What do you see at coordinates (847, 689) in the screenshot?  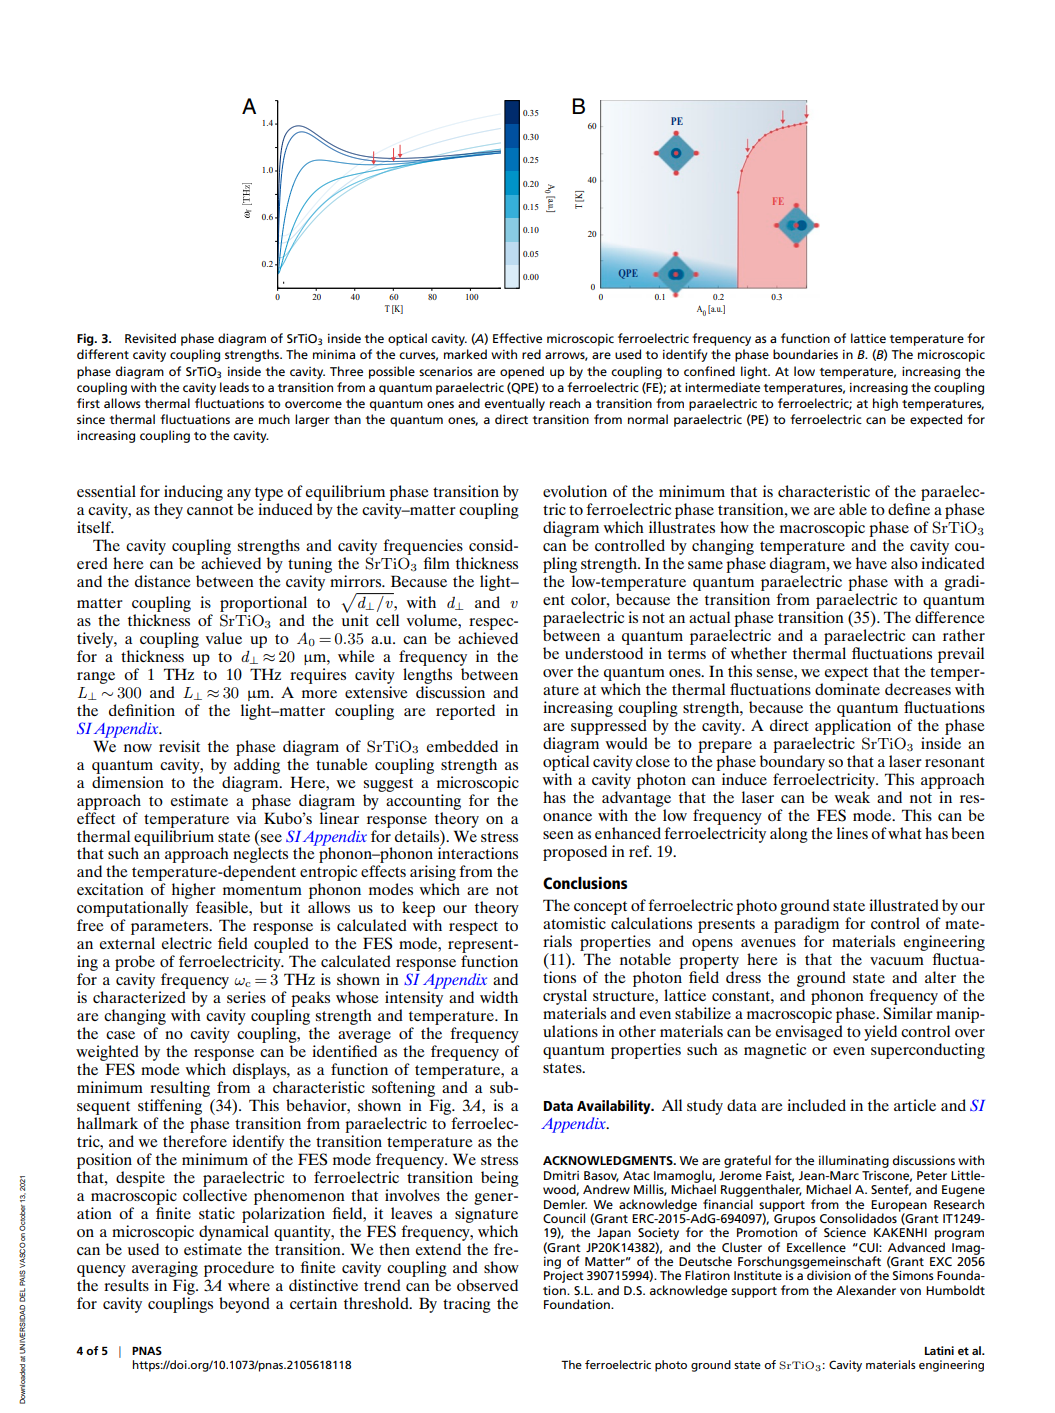 I see `dominate` at bounding box center [847, 689].
